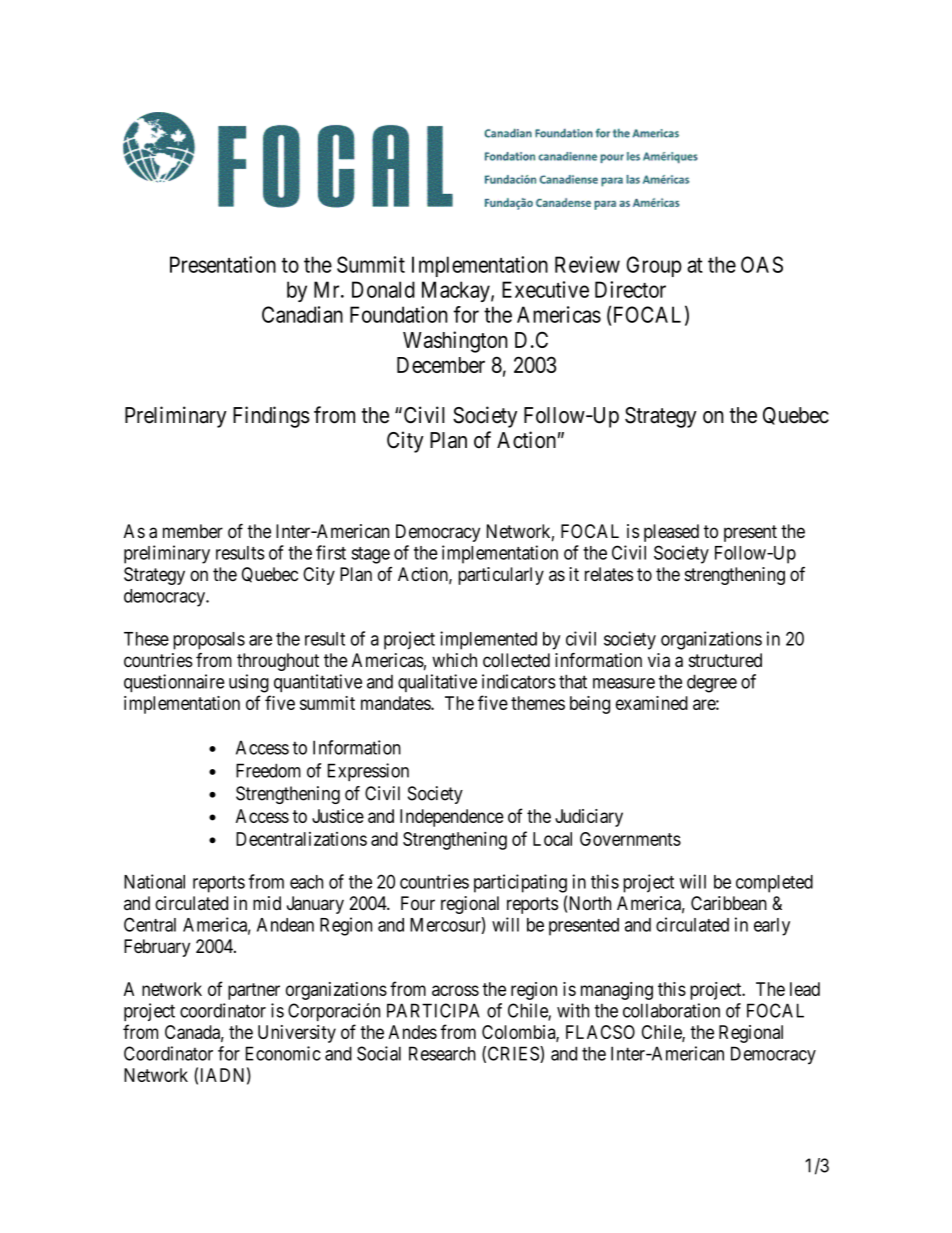  I want to click on Group, so click(654, 266).
